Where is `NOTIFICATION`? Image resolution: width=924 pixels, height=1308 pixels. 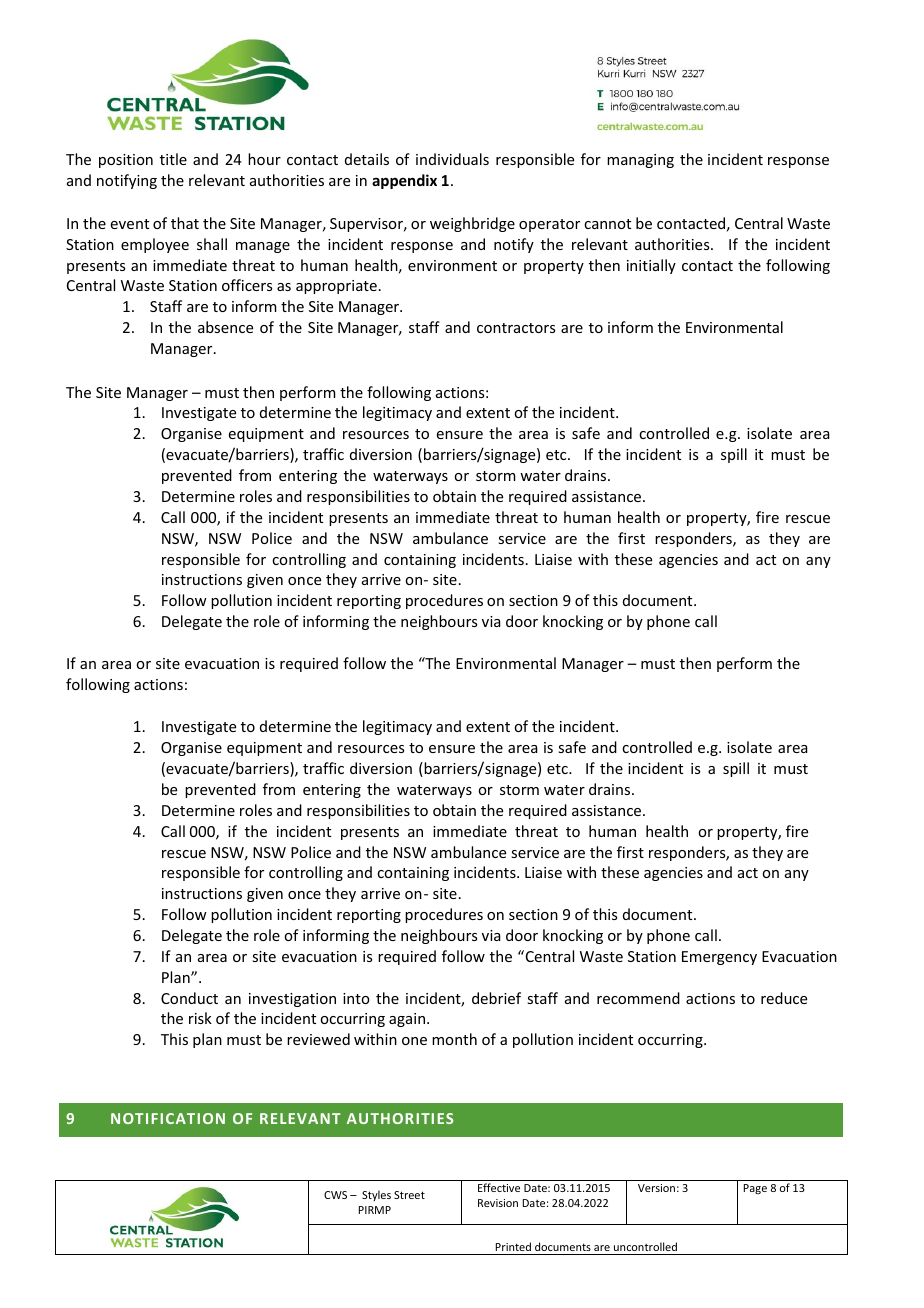
NOTIFICATION is located at coordinates (168, 1118).
